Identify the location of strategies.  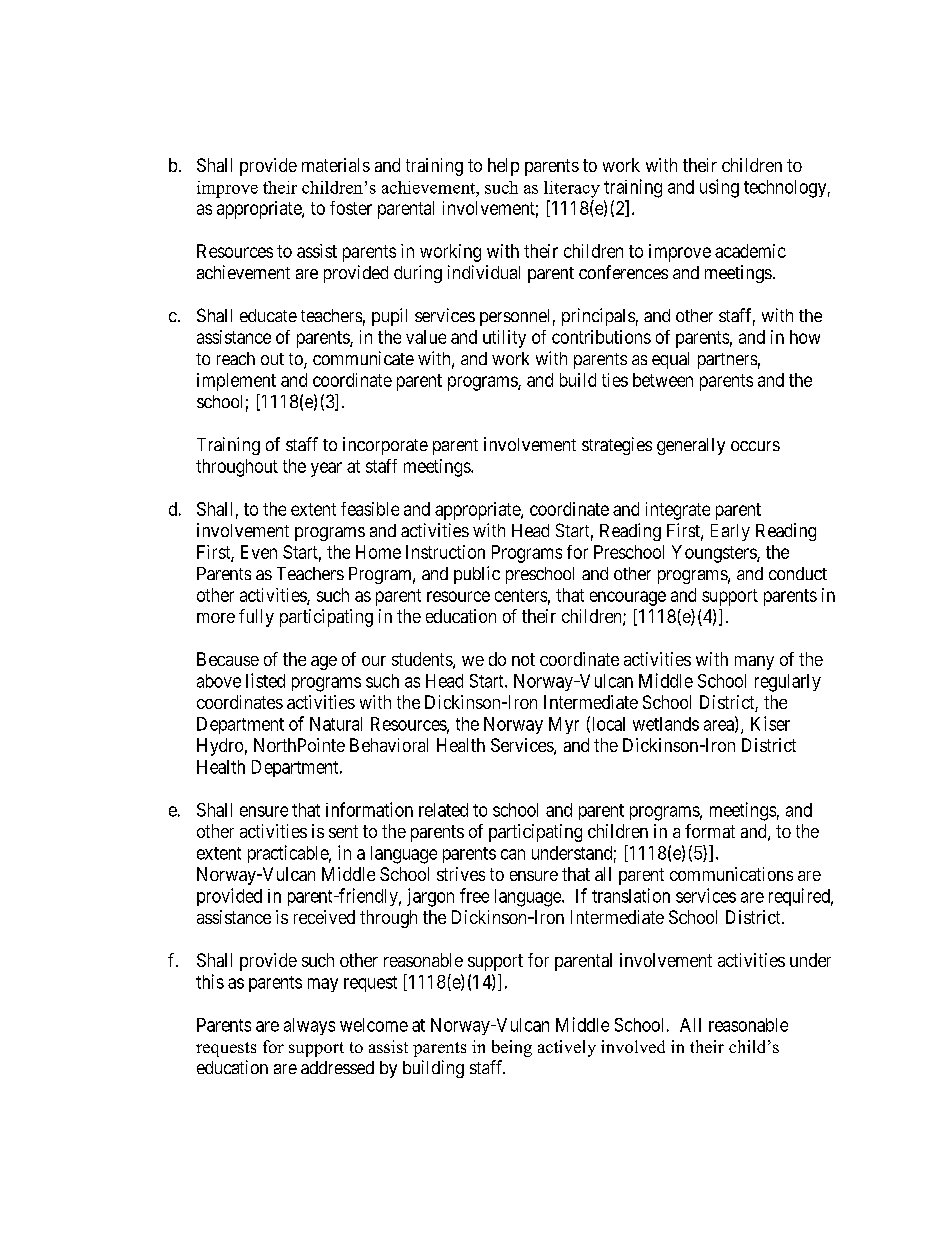
(617, 446).
